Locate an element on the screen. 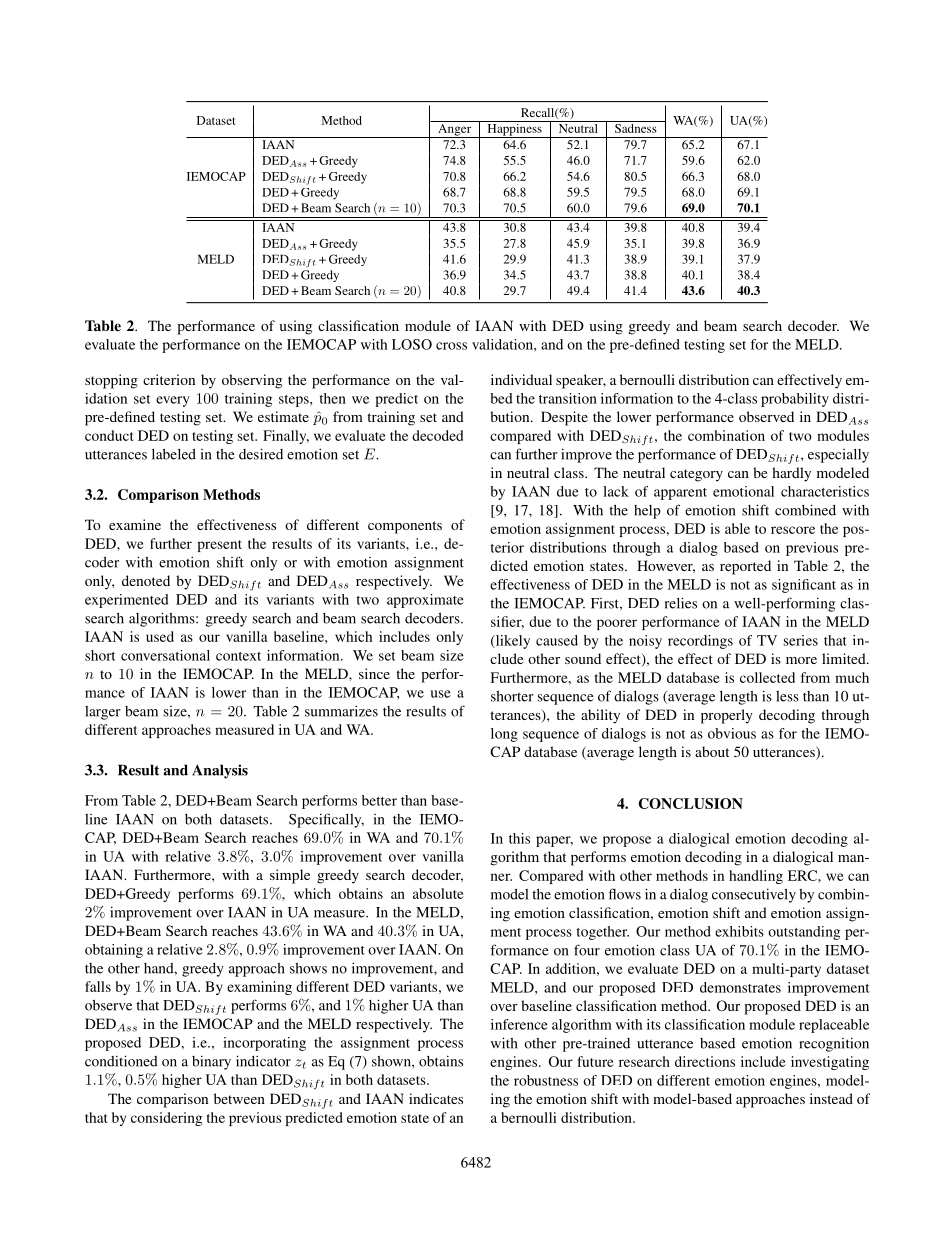  indicates is located at coordinates (436, 1098).
